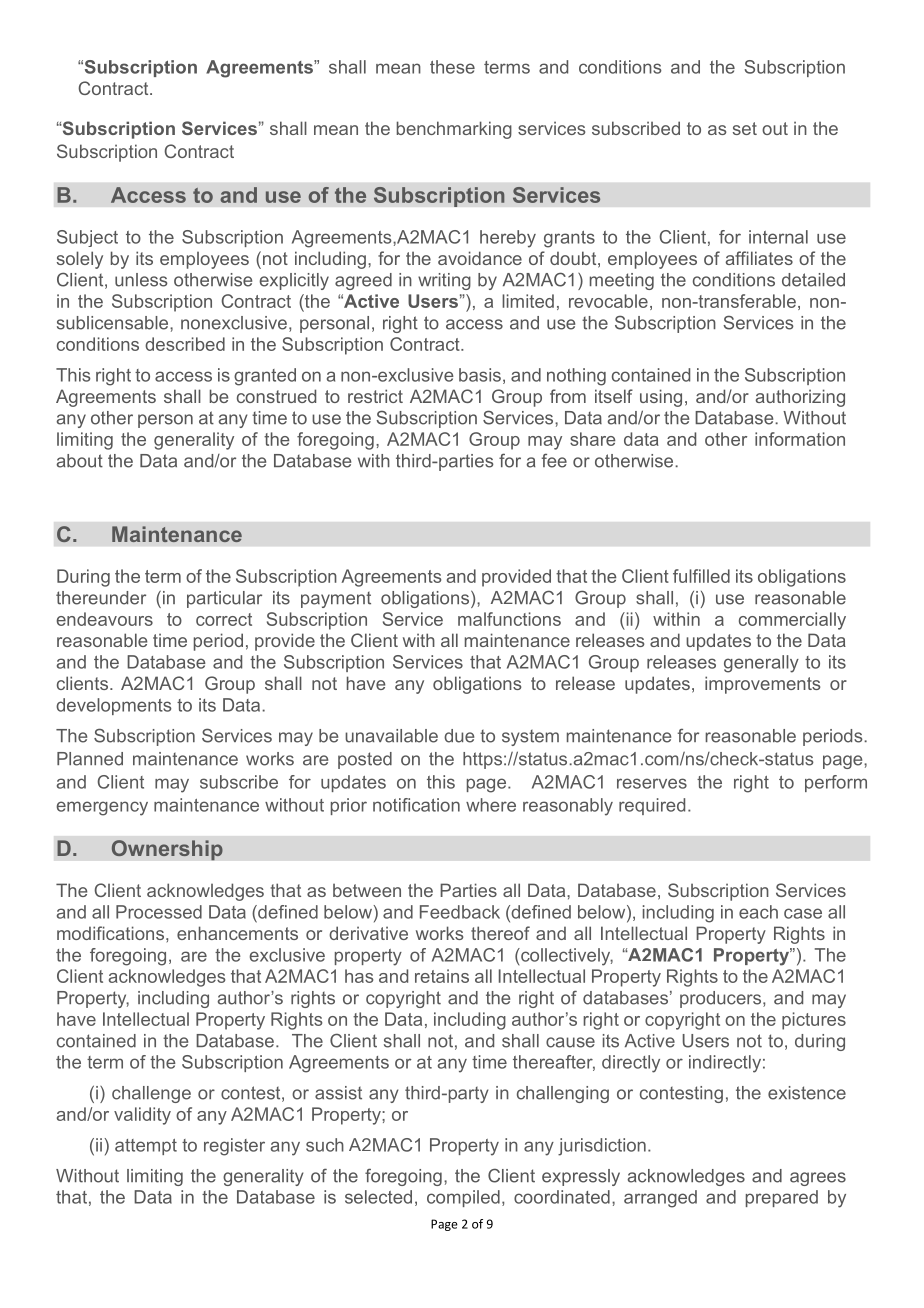 This image has height=1308, width=924. I want to click on Ownership, so click(167, 850).
